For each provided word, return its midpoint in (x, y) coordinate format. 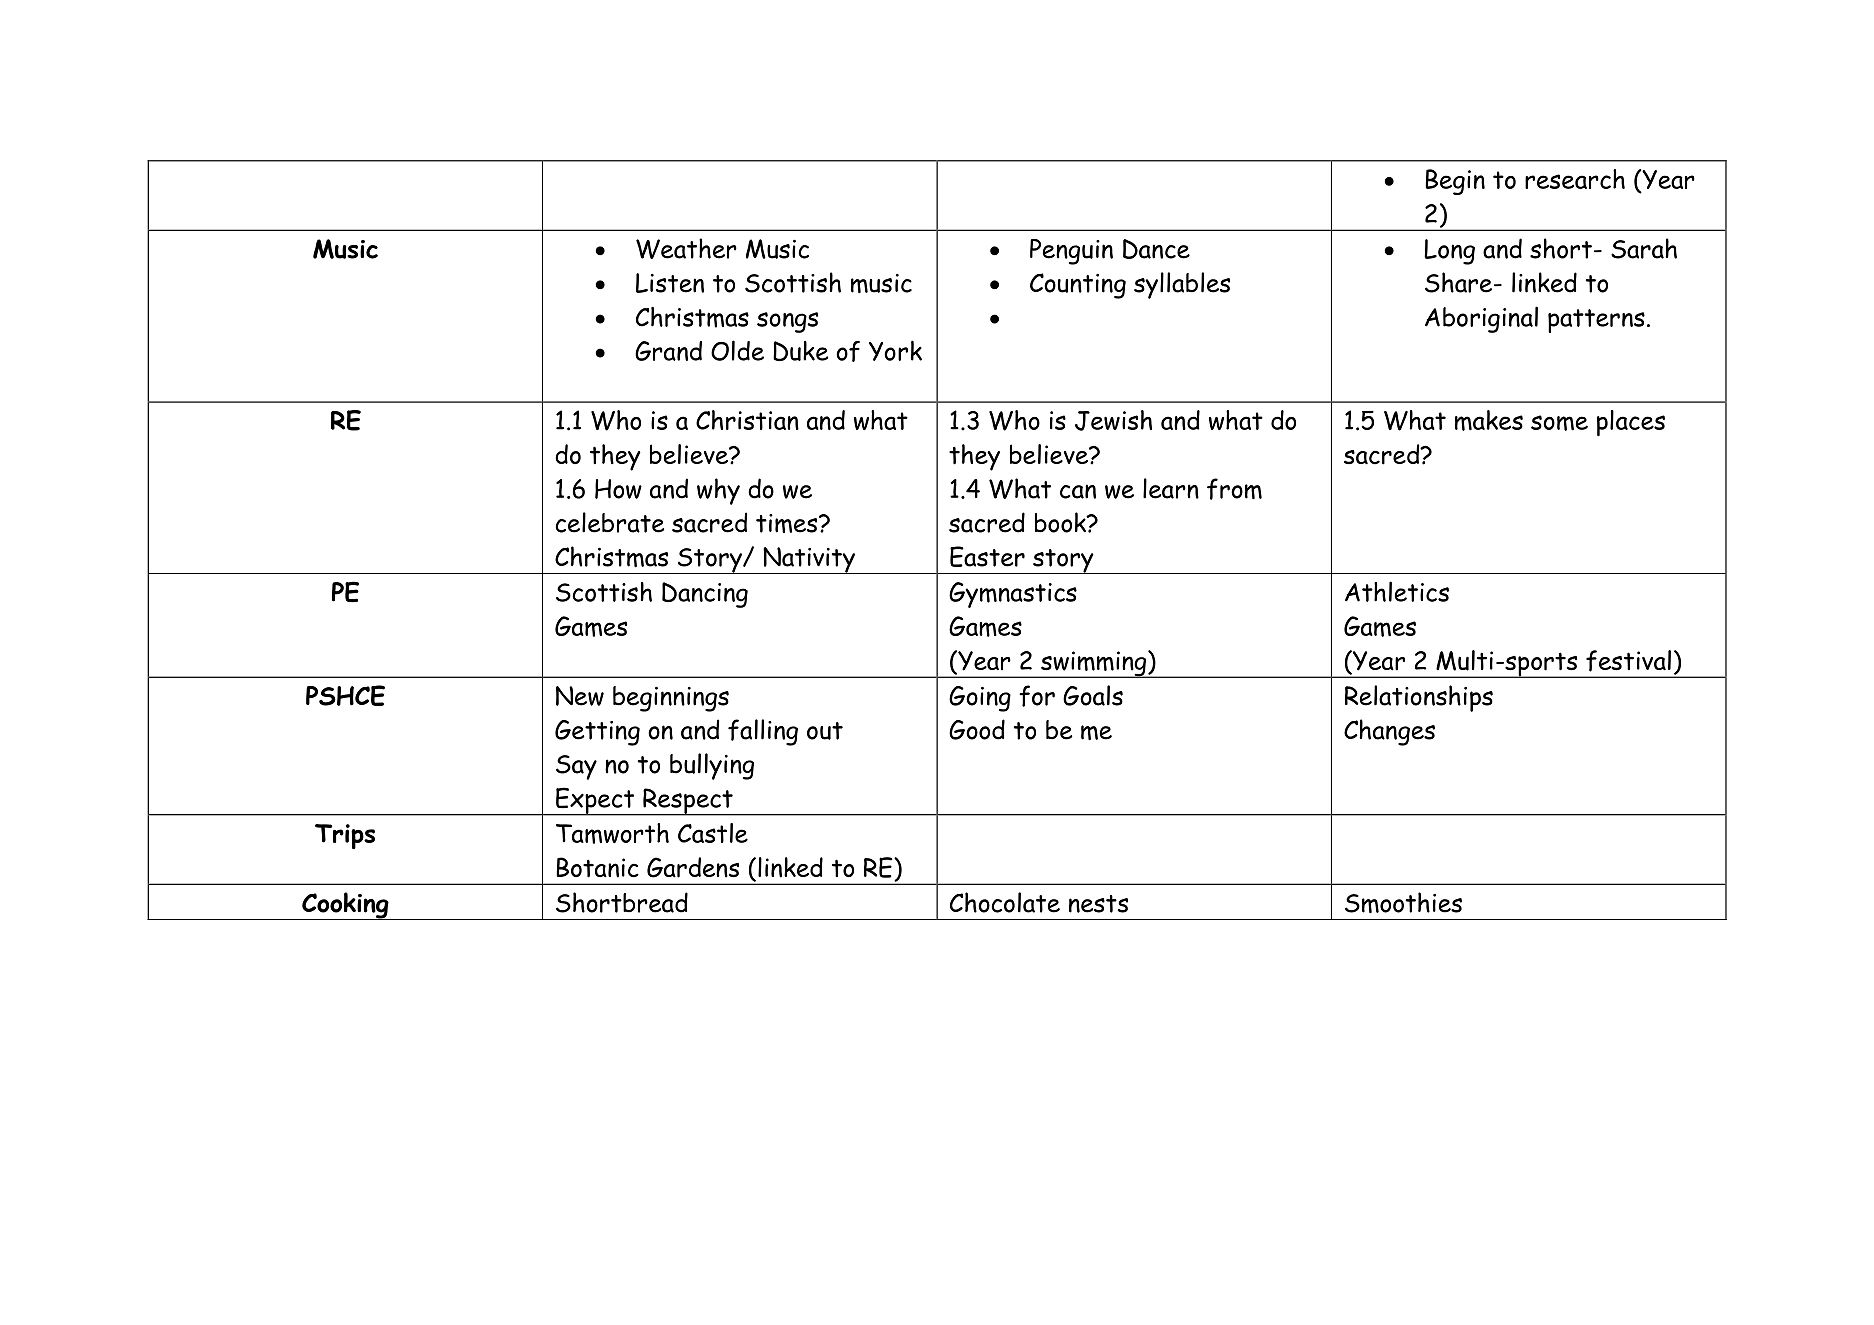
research (1575, 179)
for (1037, 696)
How (618, 489)
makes (1489, 420)
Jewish (1113, 420)
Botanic (597, 867)
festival (1628, 661)
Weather (686, 248)
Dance (1156, 249)
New (580, 696)
